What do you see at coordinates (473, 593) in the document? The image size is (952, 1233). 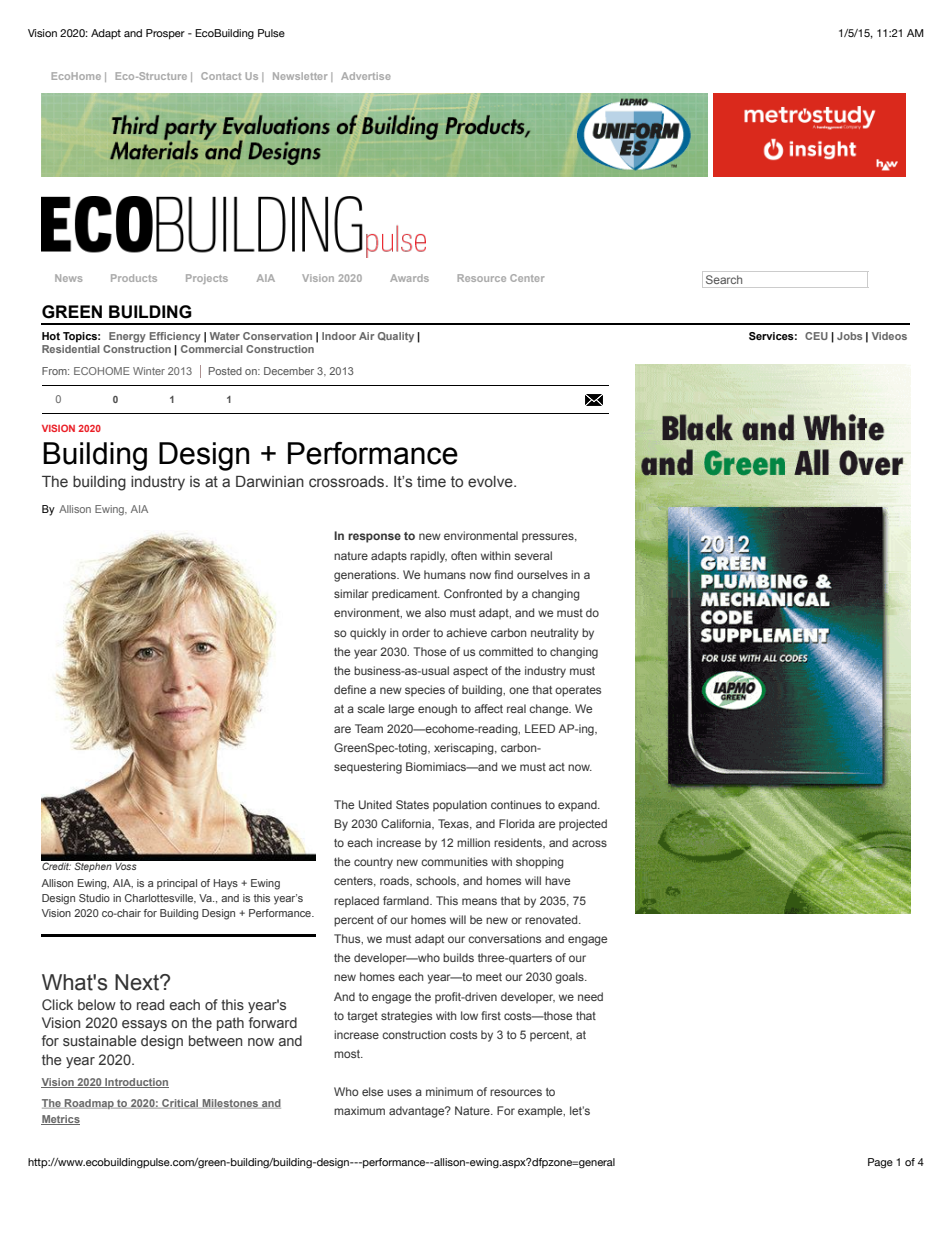 I see `Confronted` at bounding box center [473, 593].
